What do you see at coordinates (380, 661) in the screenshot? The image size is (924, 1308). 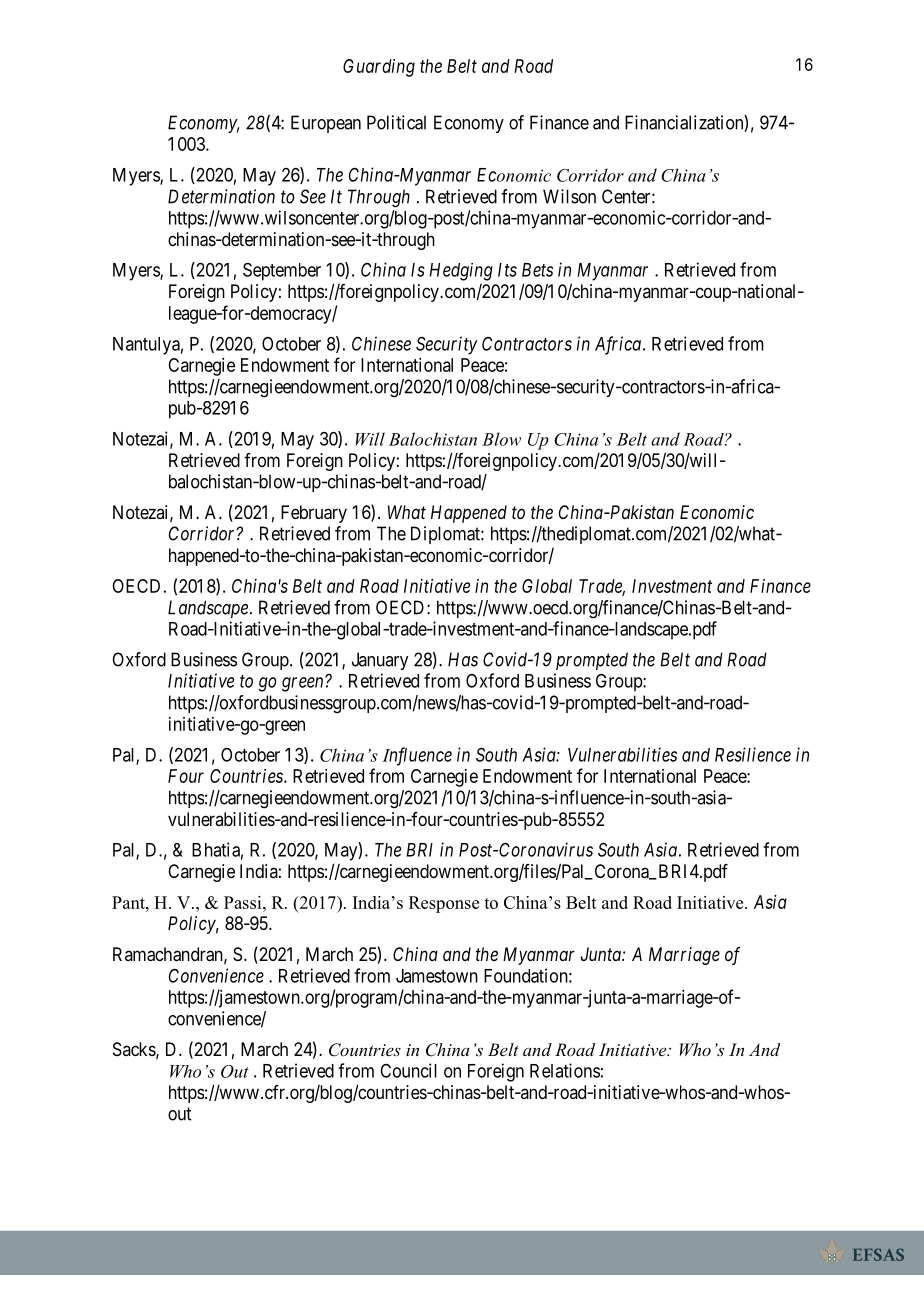 I see `January` at bounding box center [380, 661].
